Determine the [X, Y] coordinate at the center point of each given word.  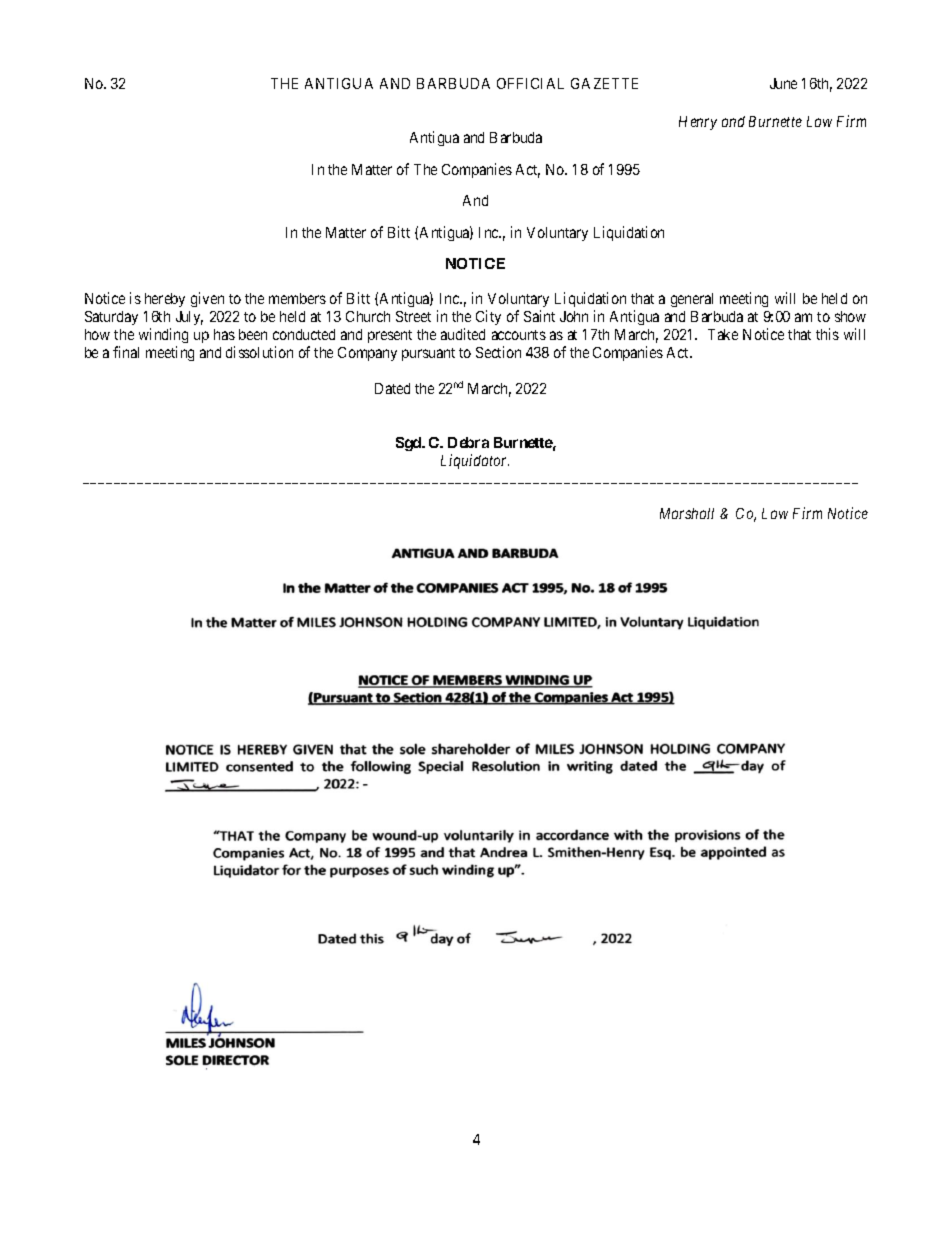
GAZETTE [604, 83]
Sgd [409, 444]
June [783, 83]
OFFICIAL [530, 83]
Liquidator [475, 461]
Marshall [687, 513]
